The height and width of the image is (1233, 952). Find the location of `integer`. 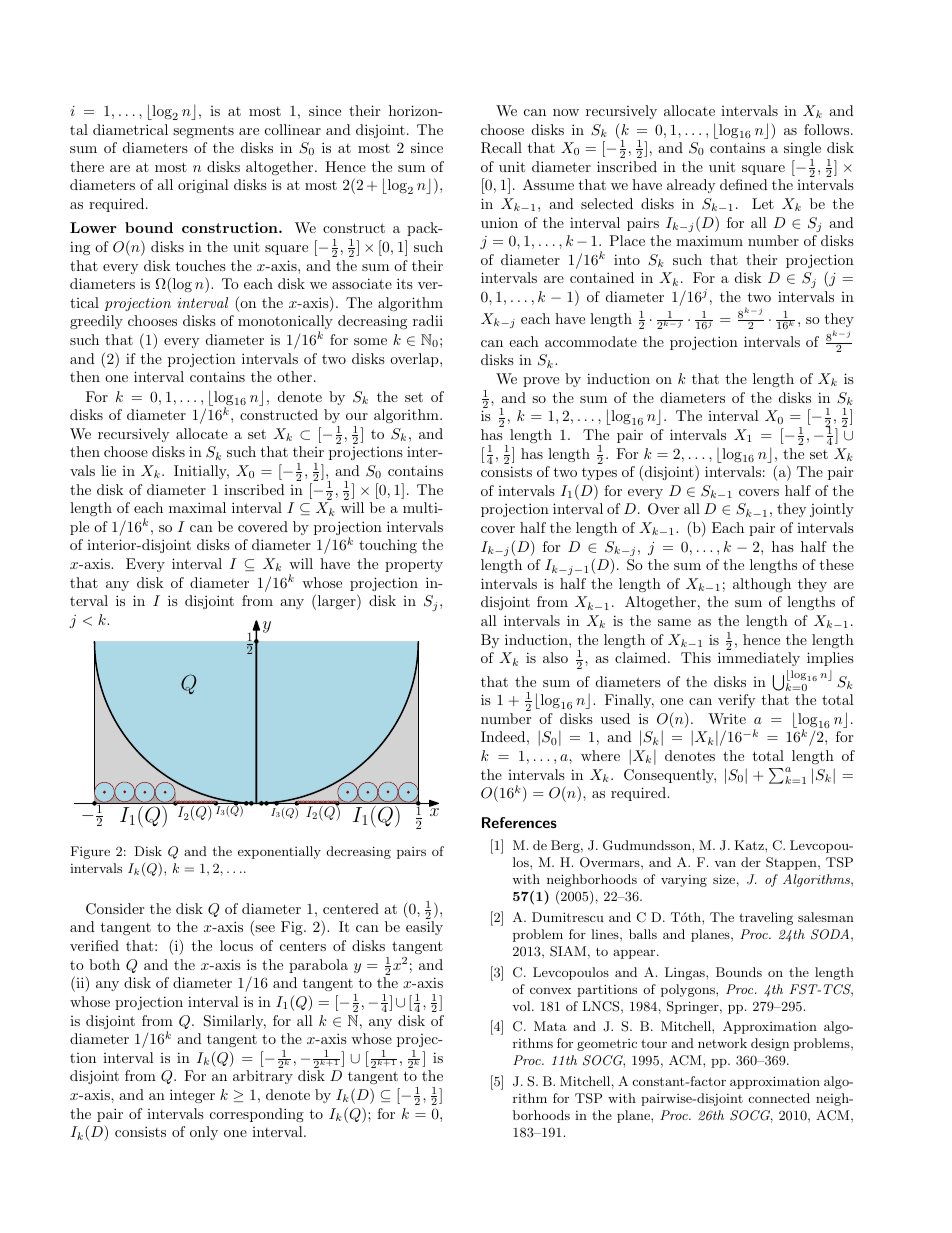

integer is located at coordinates (192, 1096).
